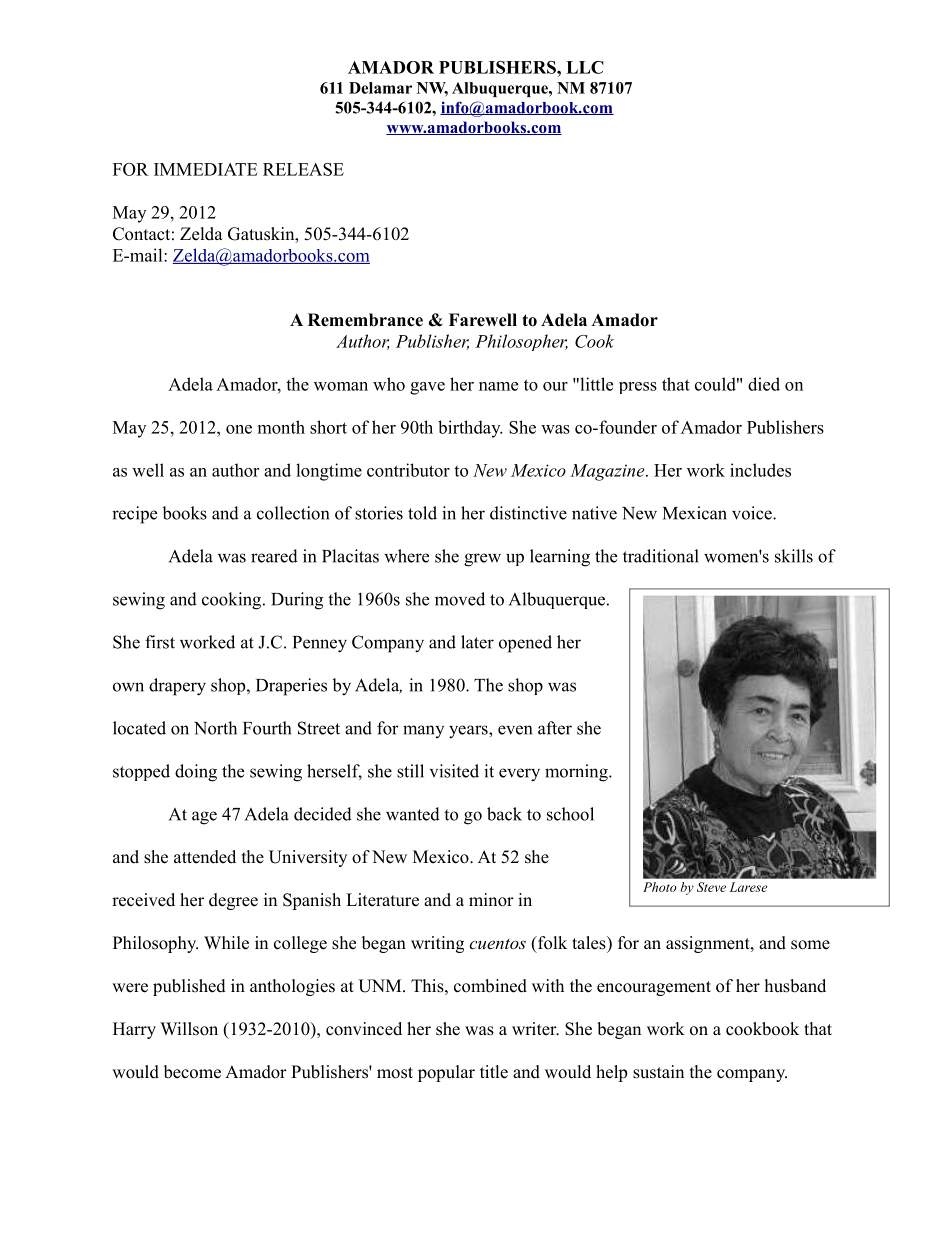  I want to click on sustain, so click(658, 1072).
